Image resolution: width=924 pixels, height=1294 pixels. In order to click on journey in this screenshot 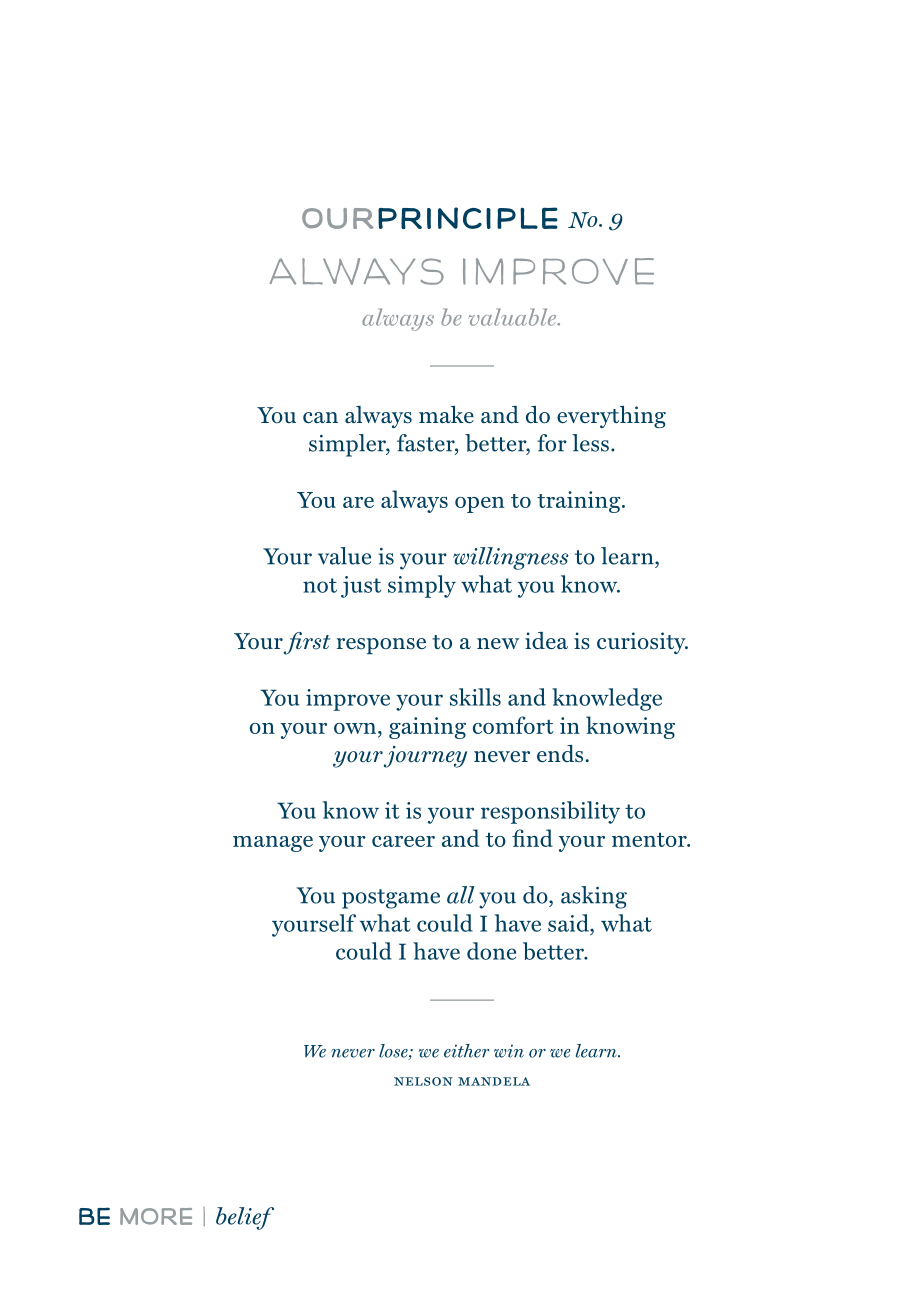, I will do `click(425, 757)`.
